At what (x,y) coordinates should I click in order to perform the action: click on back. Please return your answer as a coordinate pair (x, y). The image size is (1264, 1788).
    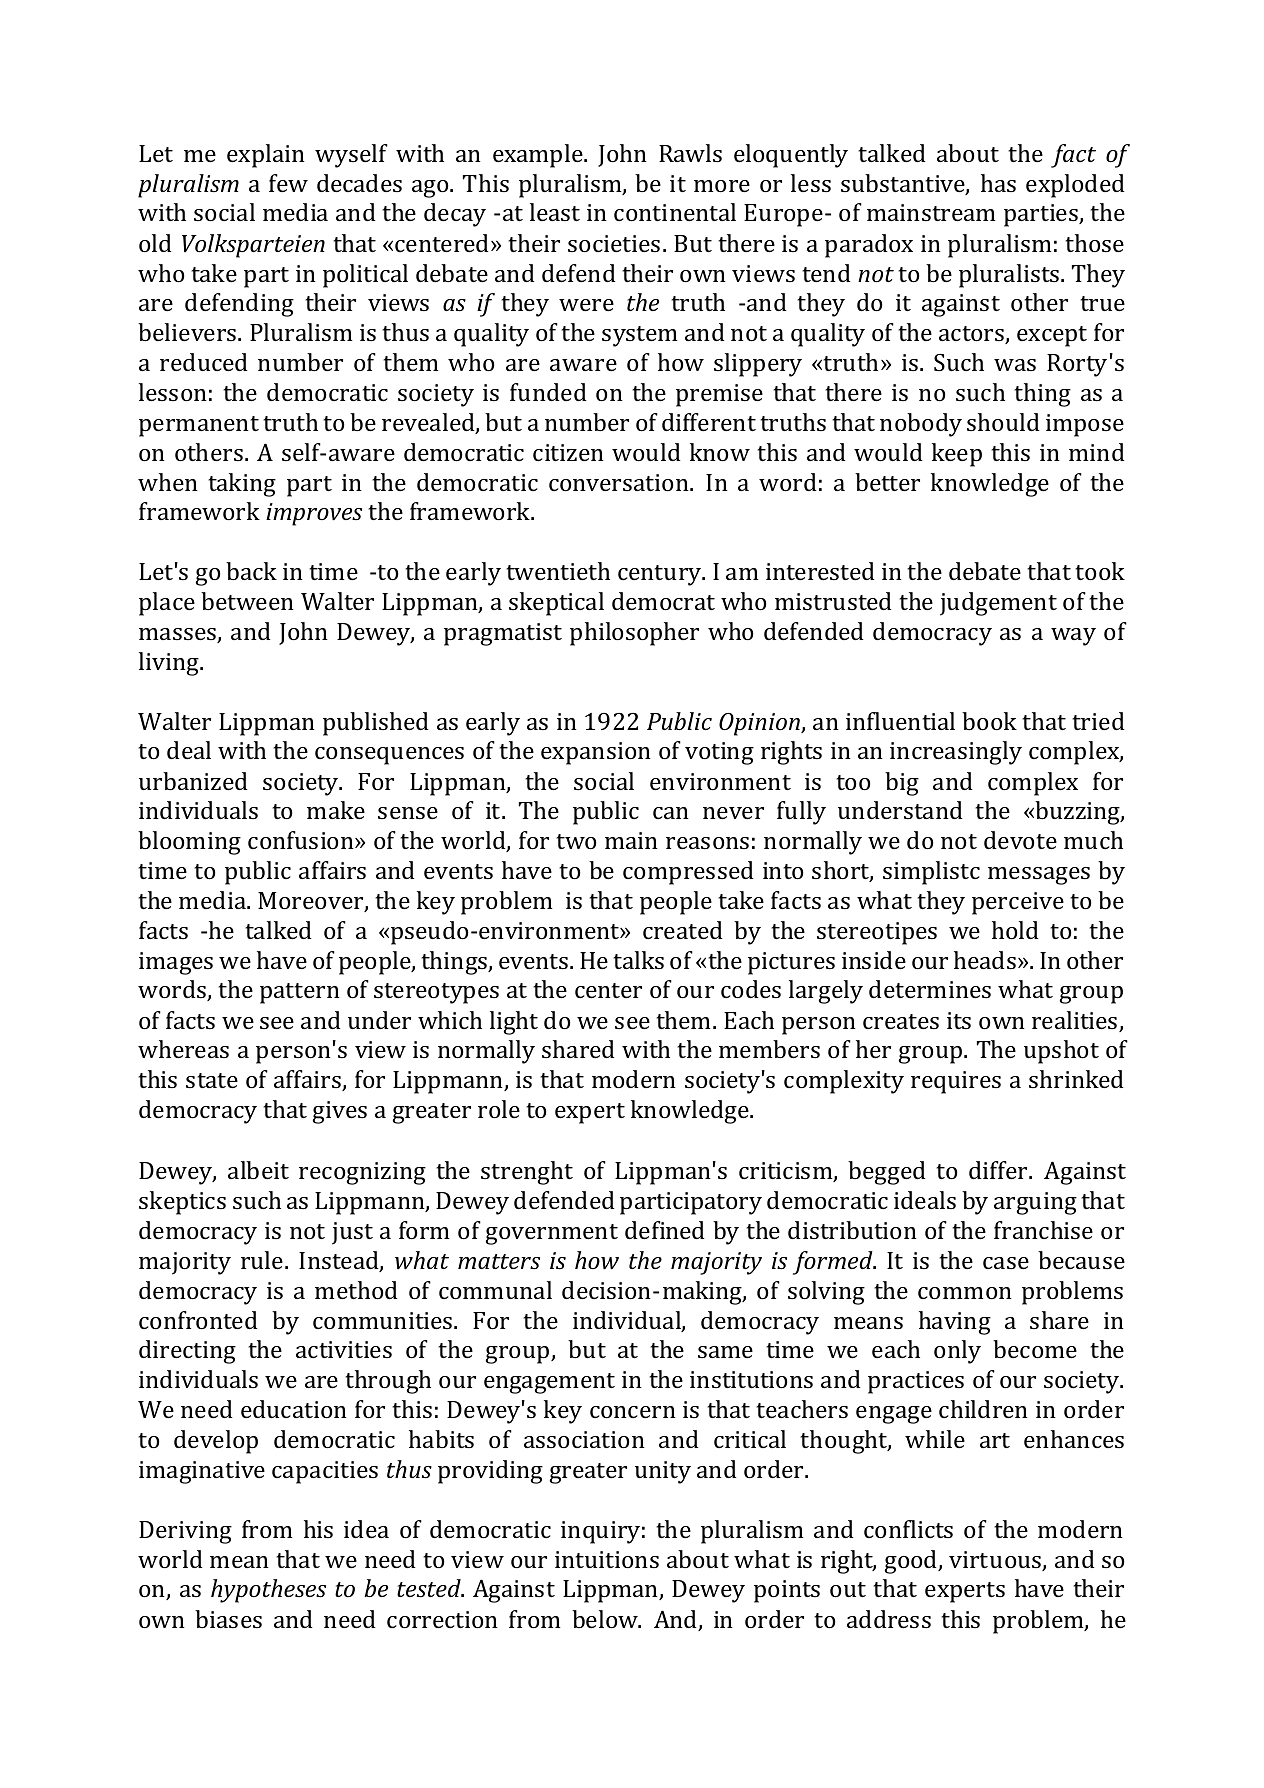
    Looking at the image, I should click on (251, 571).
